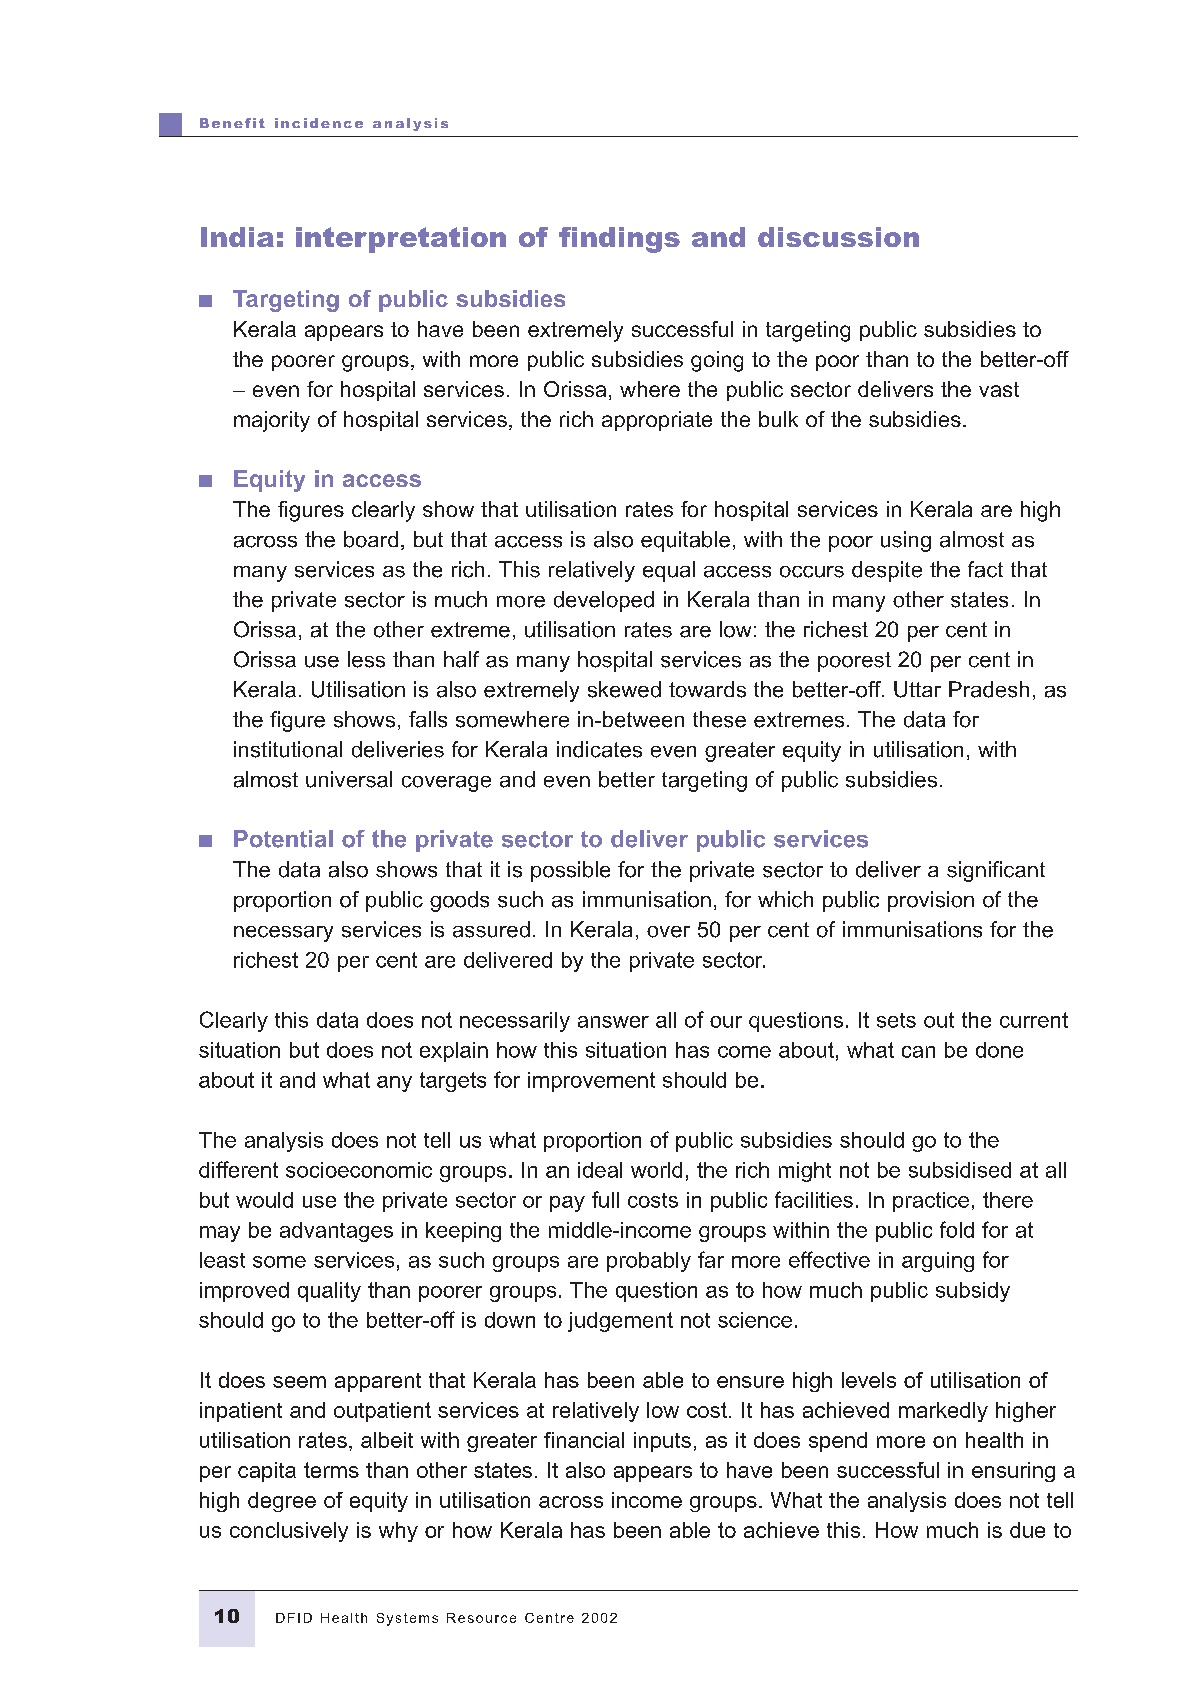  What do you see at coordinates (662, 1442) in the image?
I see `inputs` at bounding box center [662, 1442].
